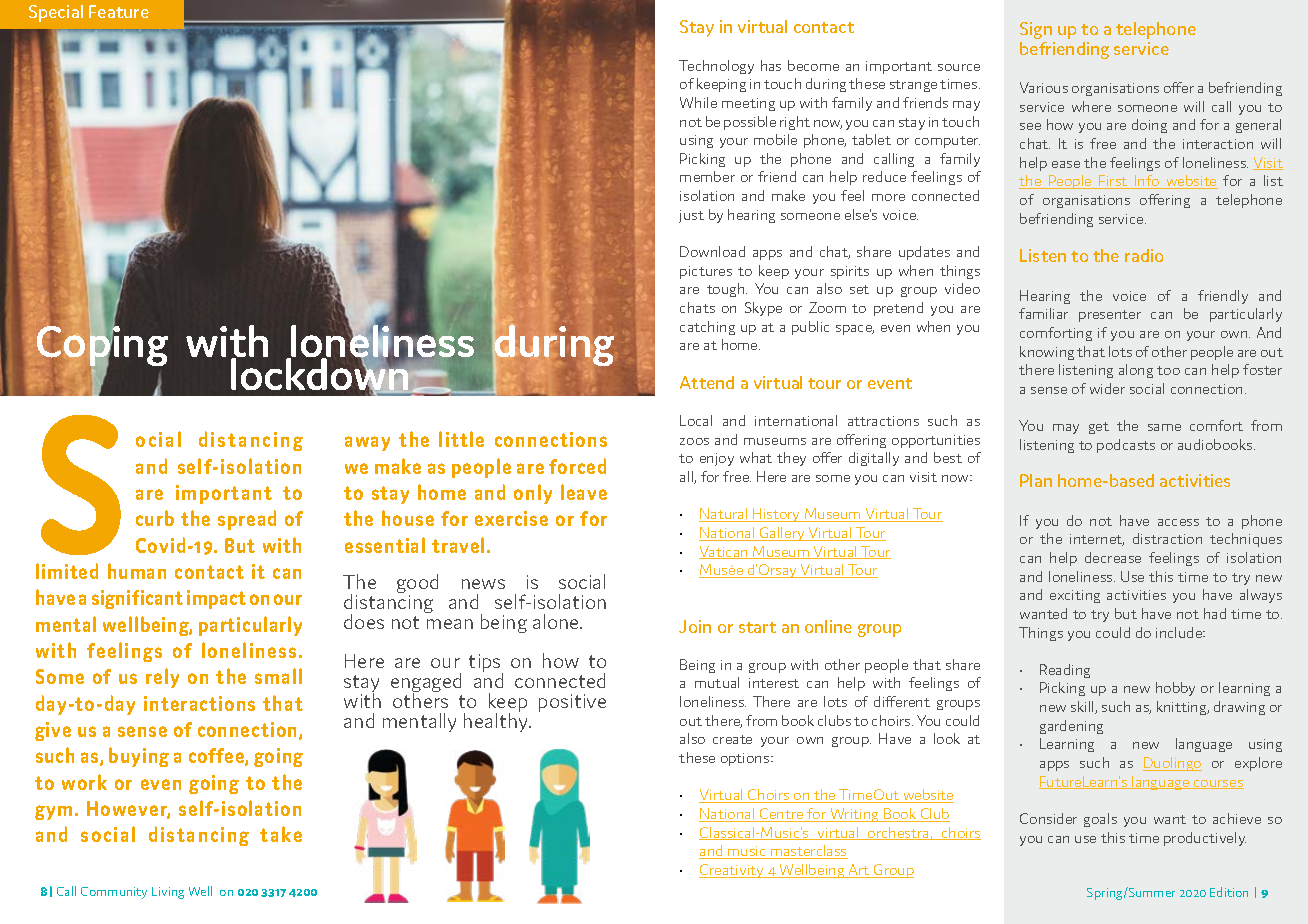 The image size is (1308, 924). I want to click on impact, so click(216, 599).
